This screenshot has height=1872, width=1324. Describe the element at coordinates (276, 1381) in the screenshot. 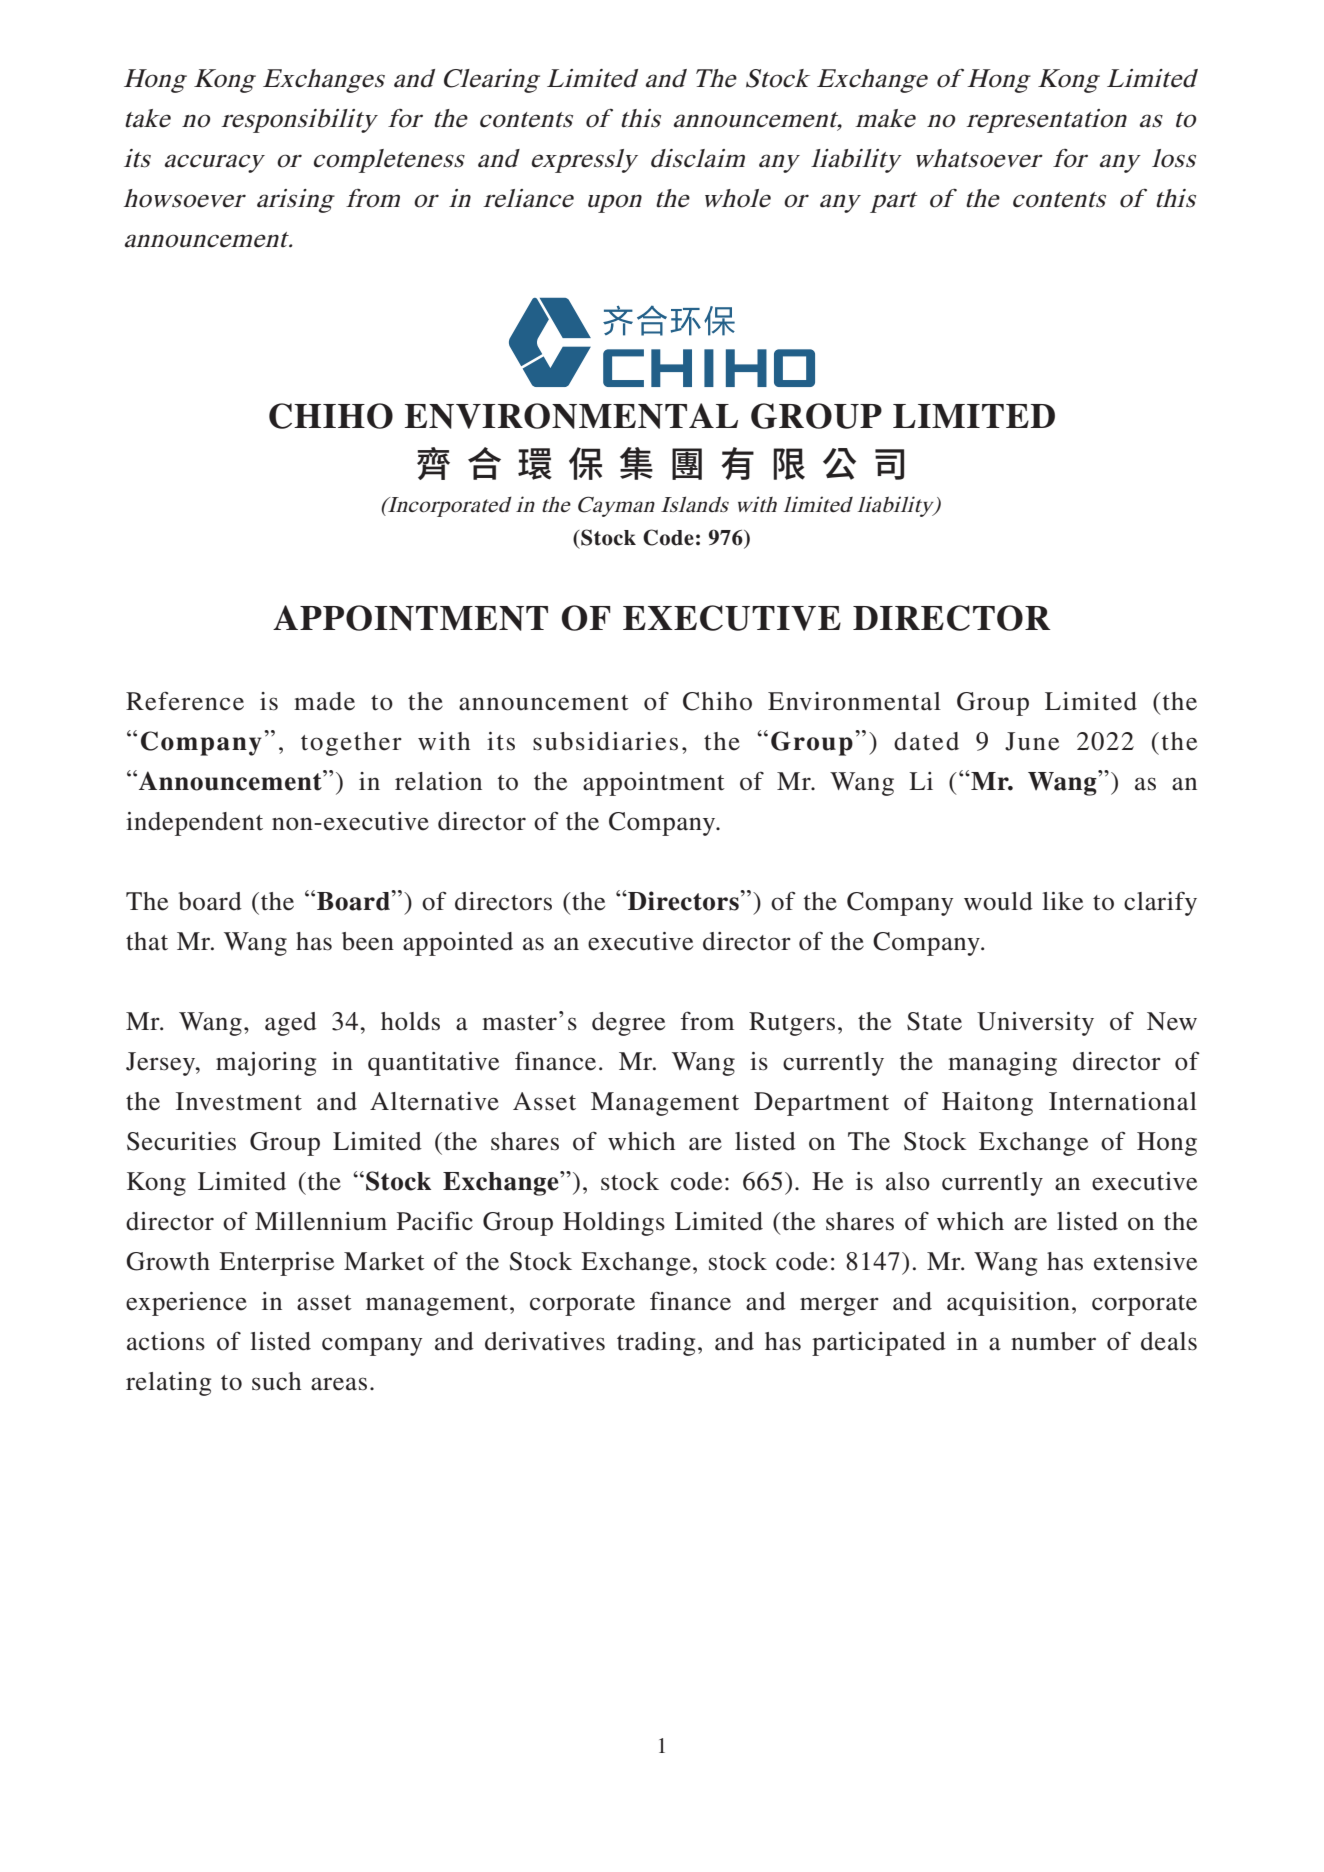

I see `such` at that location.
